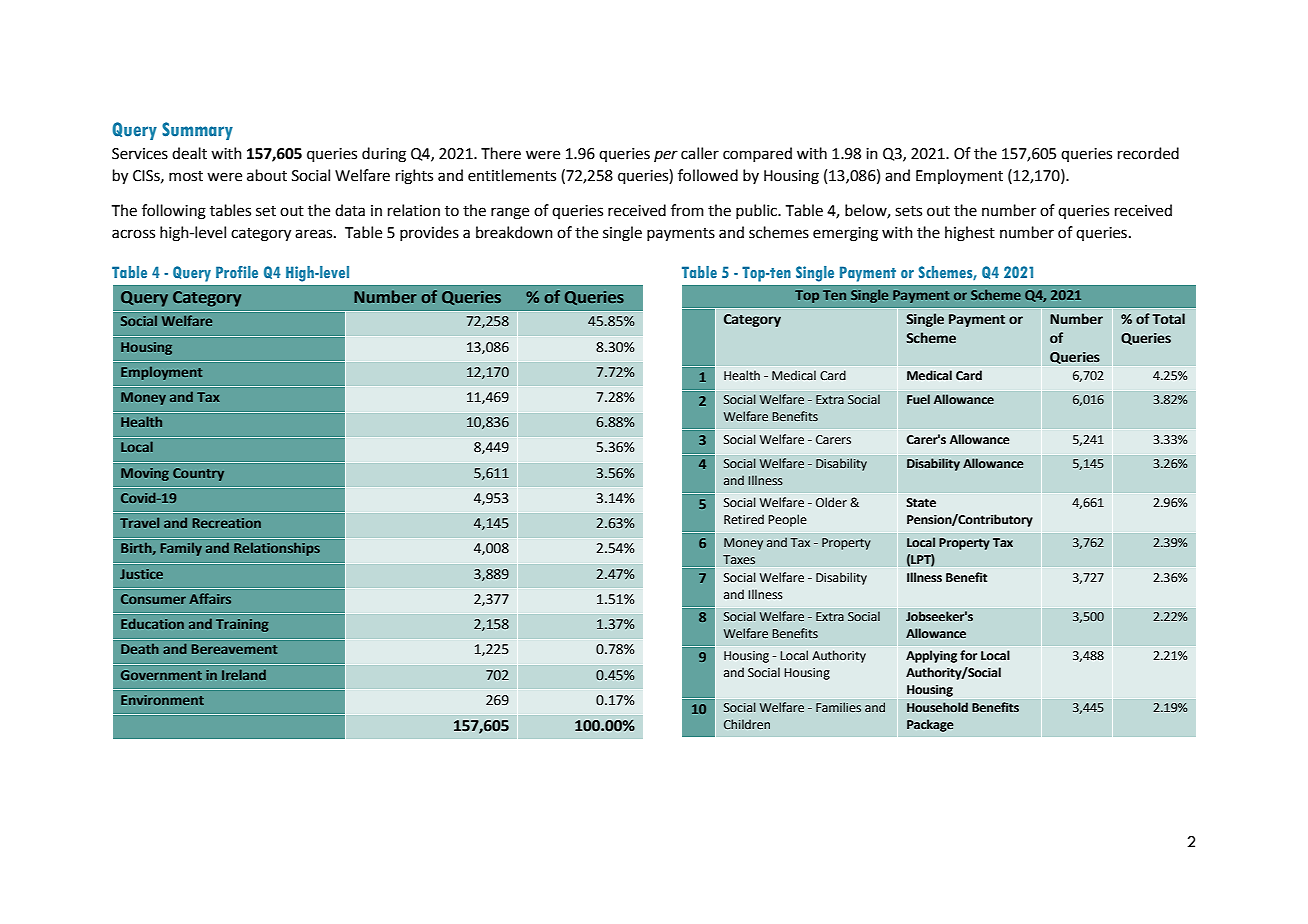 This screenshot has width=1308, height=924. I want to click on caller, so click(700, 153).
